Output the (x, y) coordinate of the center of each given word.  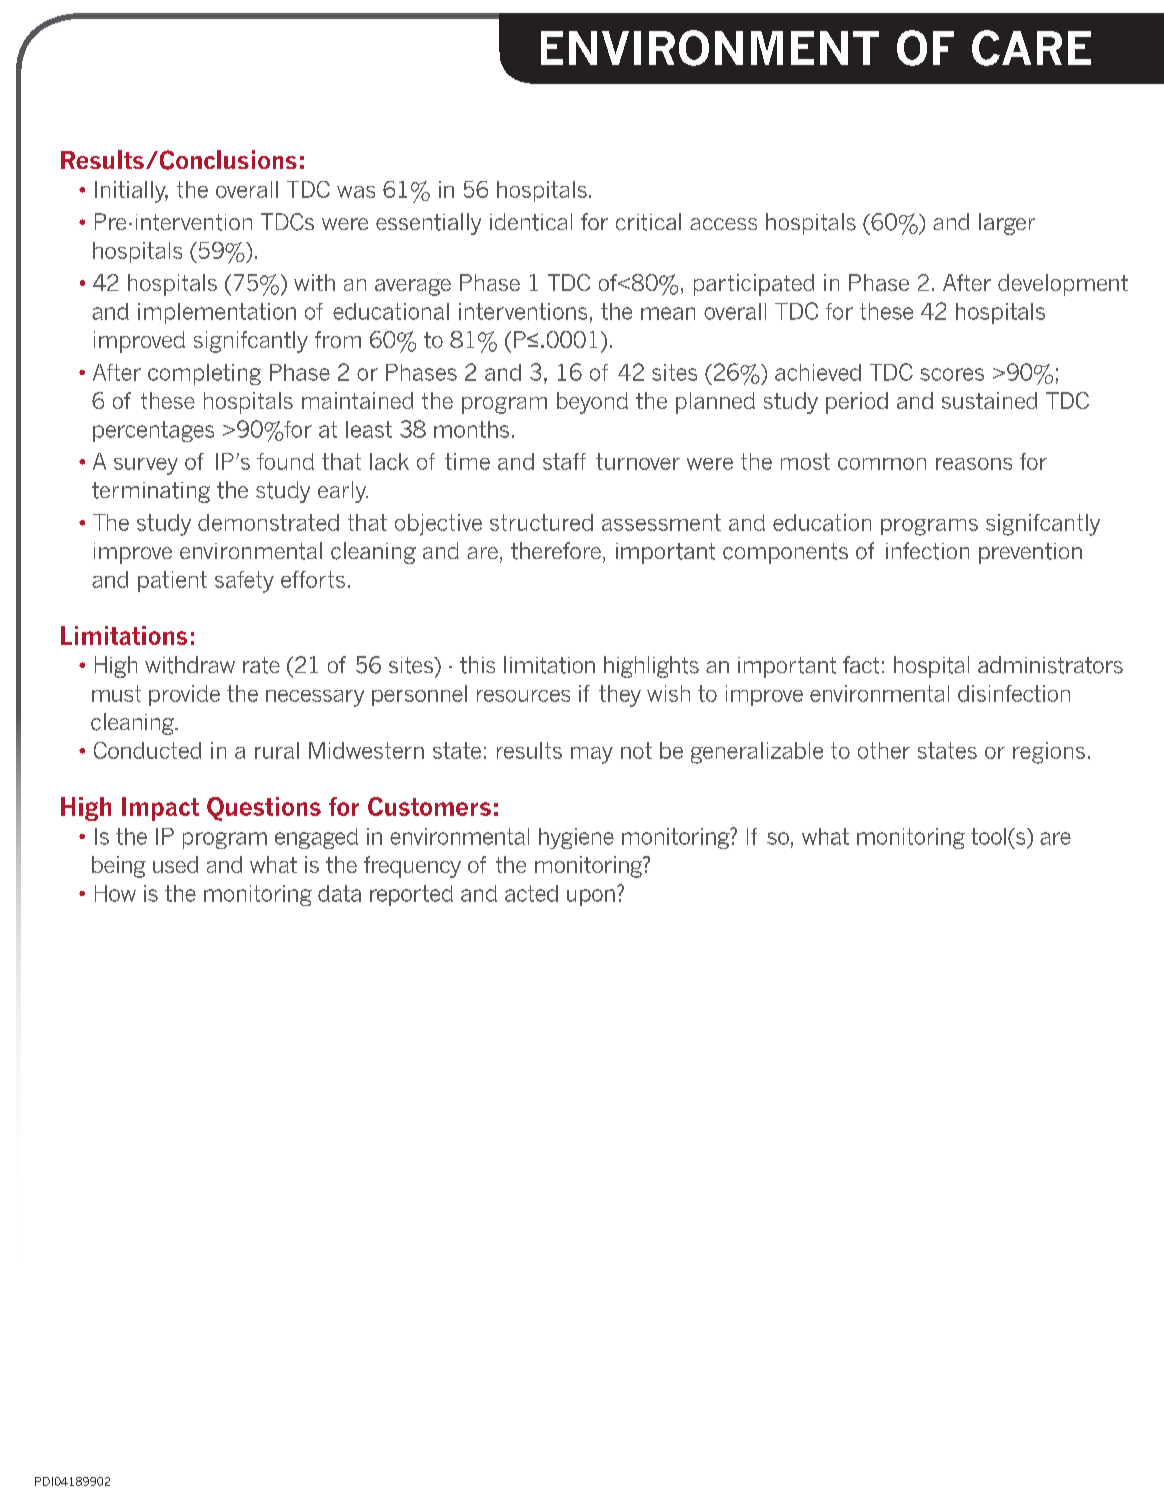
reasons (974, 464)
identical (531, 222)
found (285, 461)
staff (564, 461)
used (175, 864)
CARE (1031, 48)
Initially (131, 192)
